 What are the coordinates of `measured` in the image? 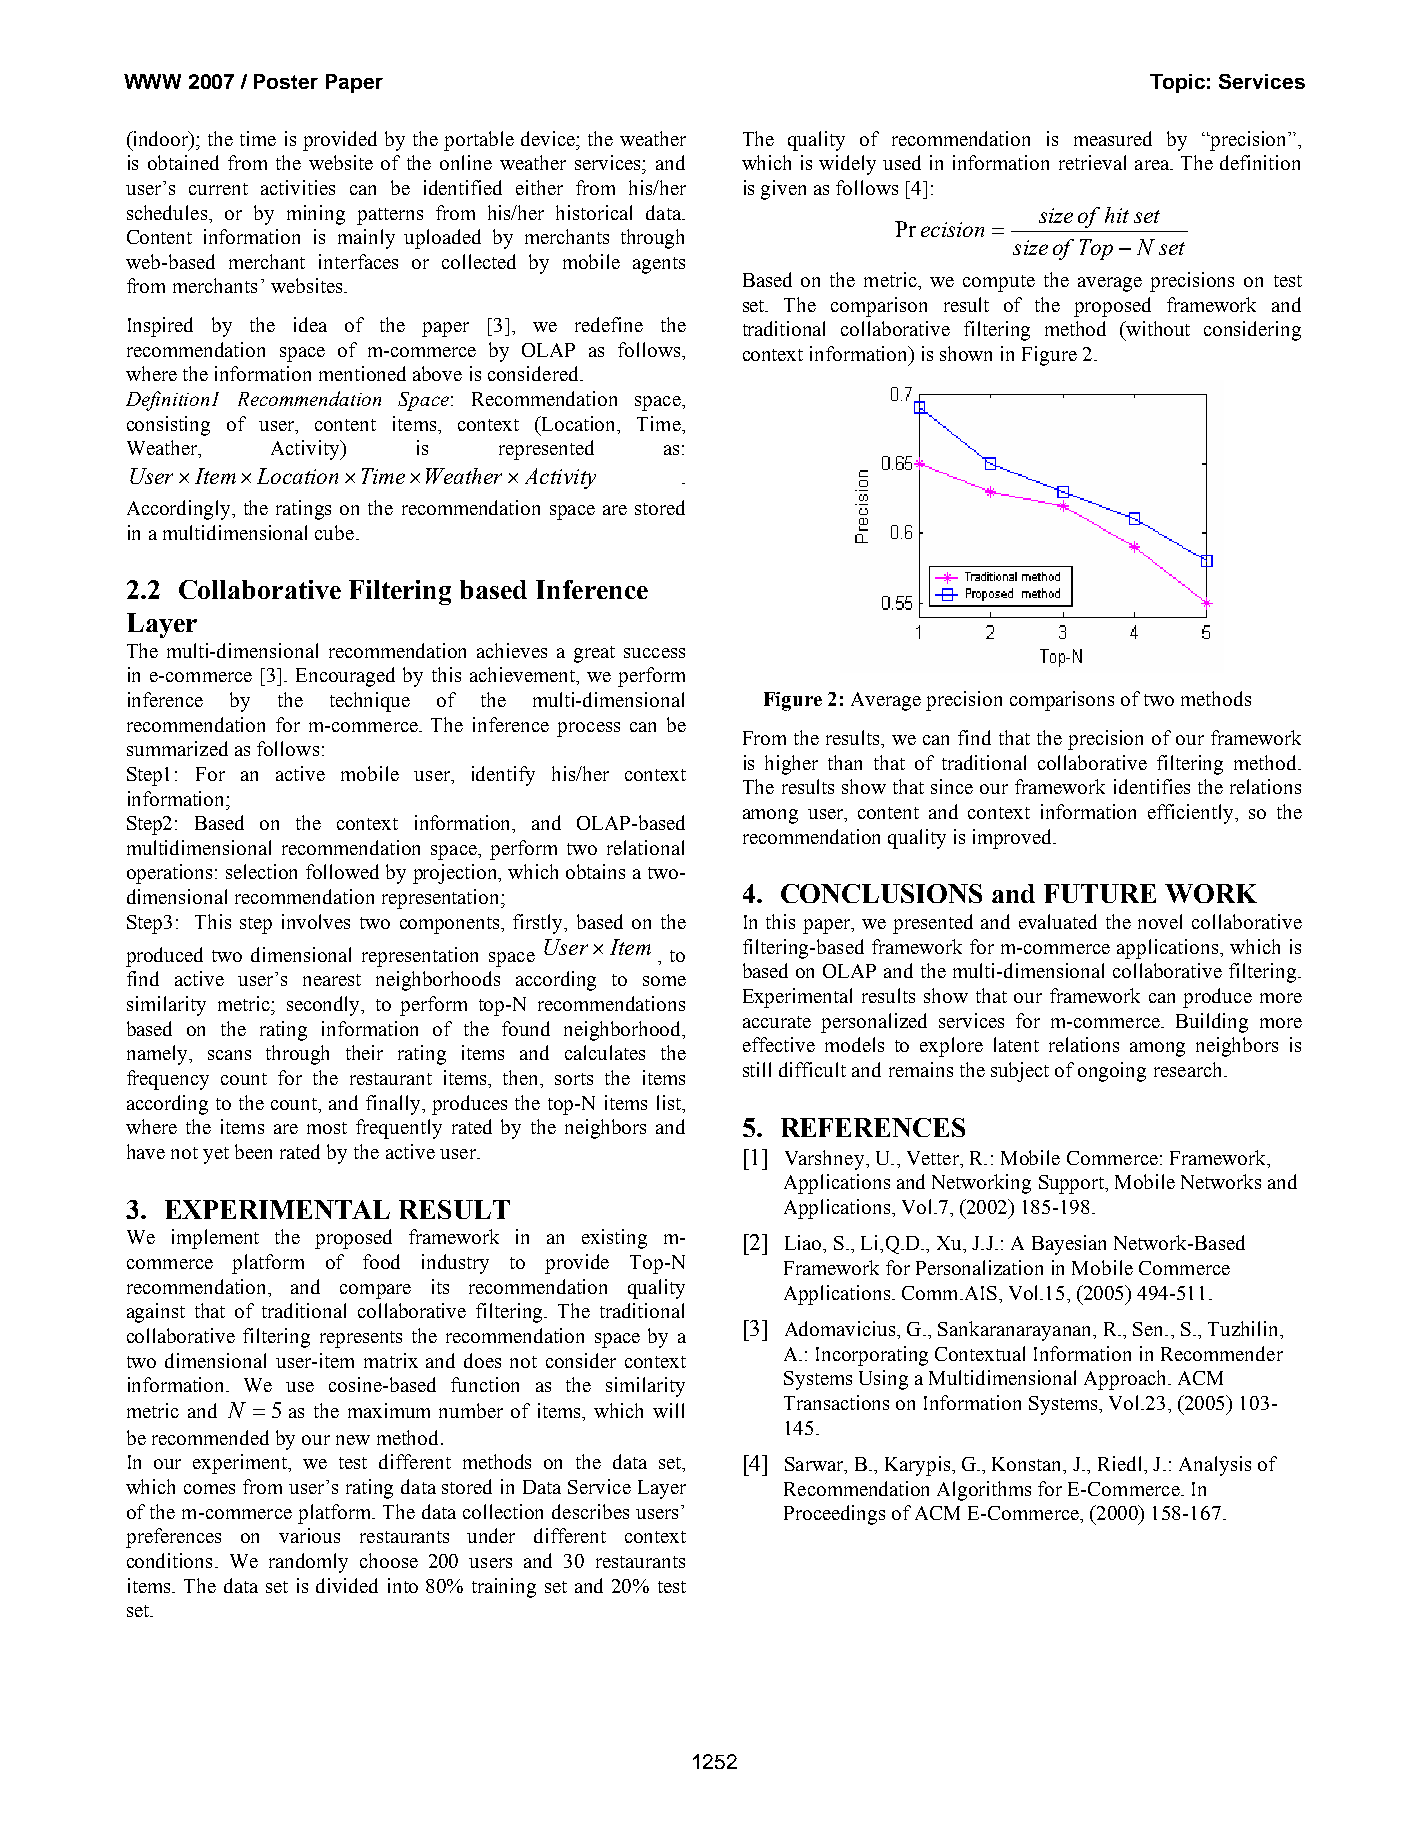 It's located at (1113, 138).
